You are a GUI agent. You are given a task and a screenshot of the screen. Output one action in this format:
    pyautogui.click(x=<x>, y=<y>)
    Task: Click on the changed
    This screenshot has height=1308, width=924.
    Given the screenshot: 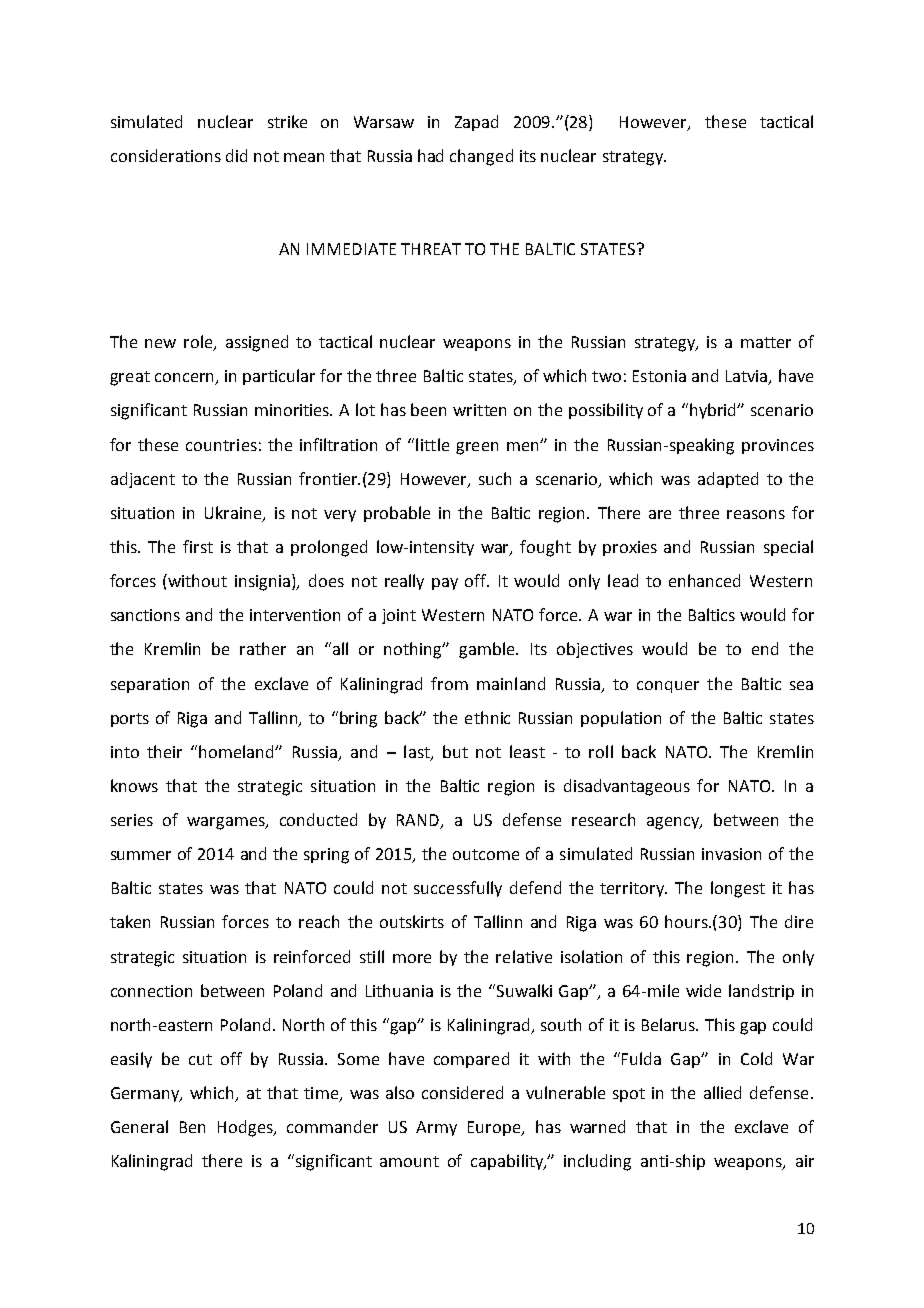 What is the action you would take?
    pyautogui.click(x=481, y=157)
